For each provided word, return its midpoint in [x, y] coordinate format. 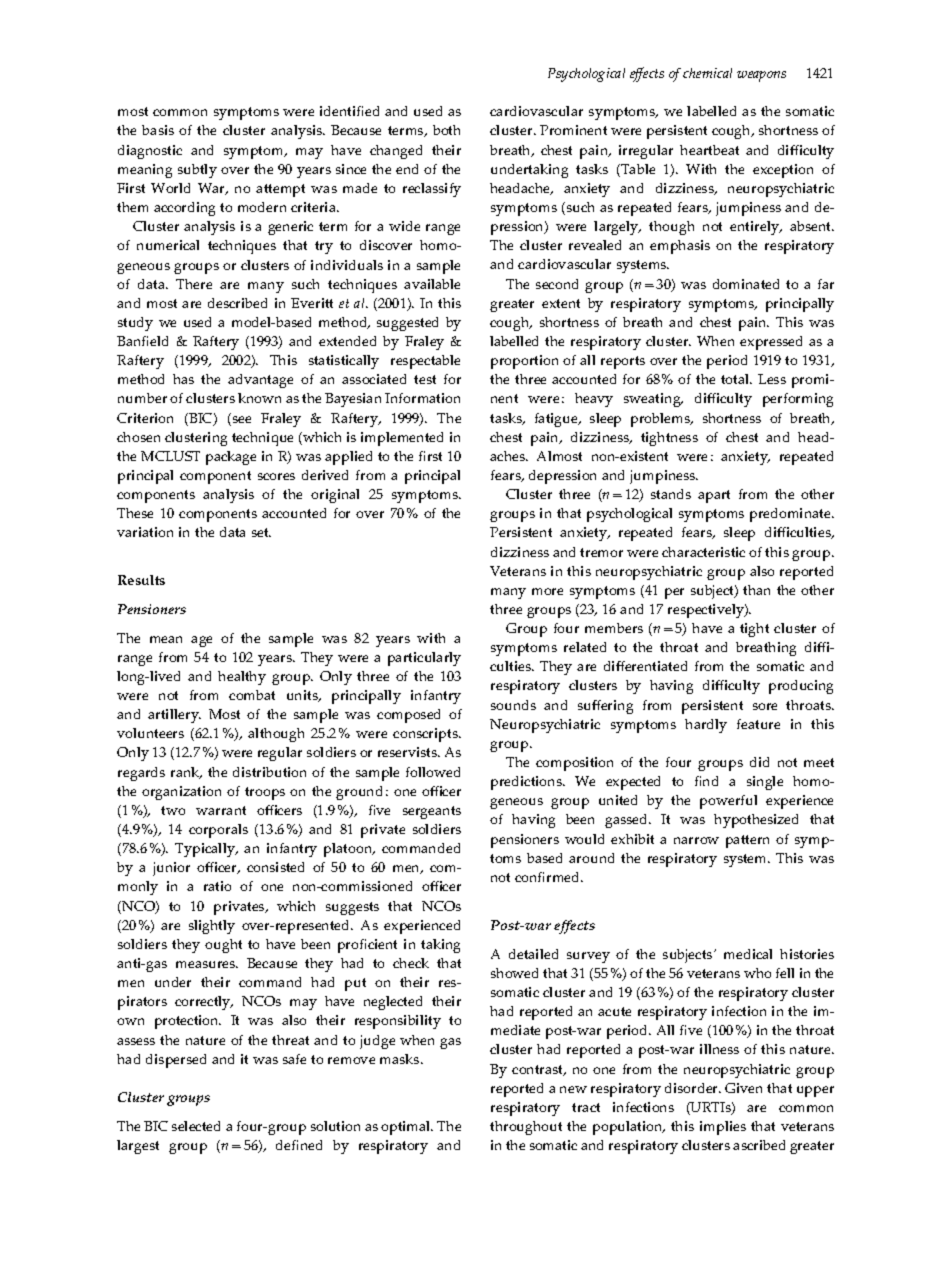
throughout [526, 1128]
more [547, 591]
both [446, 130]
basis [158, 130]
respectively [707, 611]
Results [141, 580]
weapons [761, 76]
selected [196, 1126]
